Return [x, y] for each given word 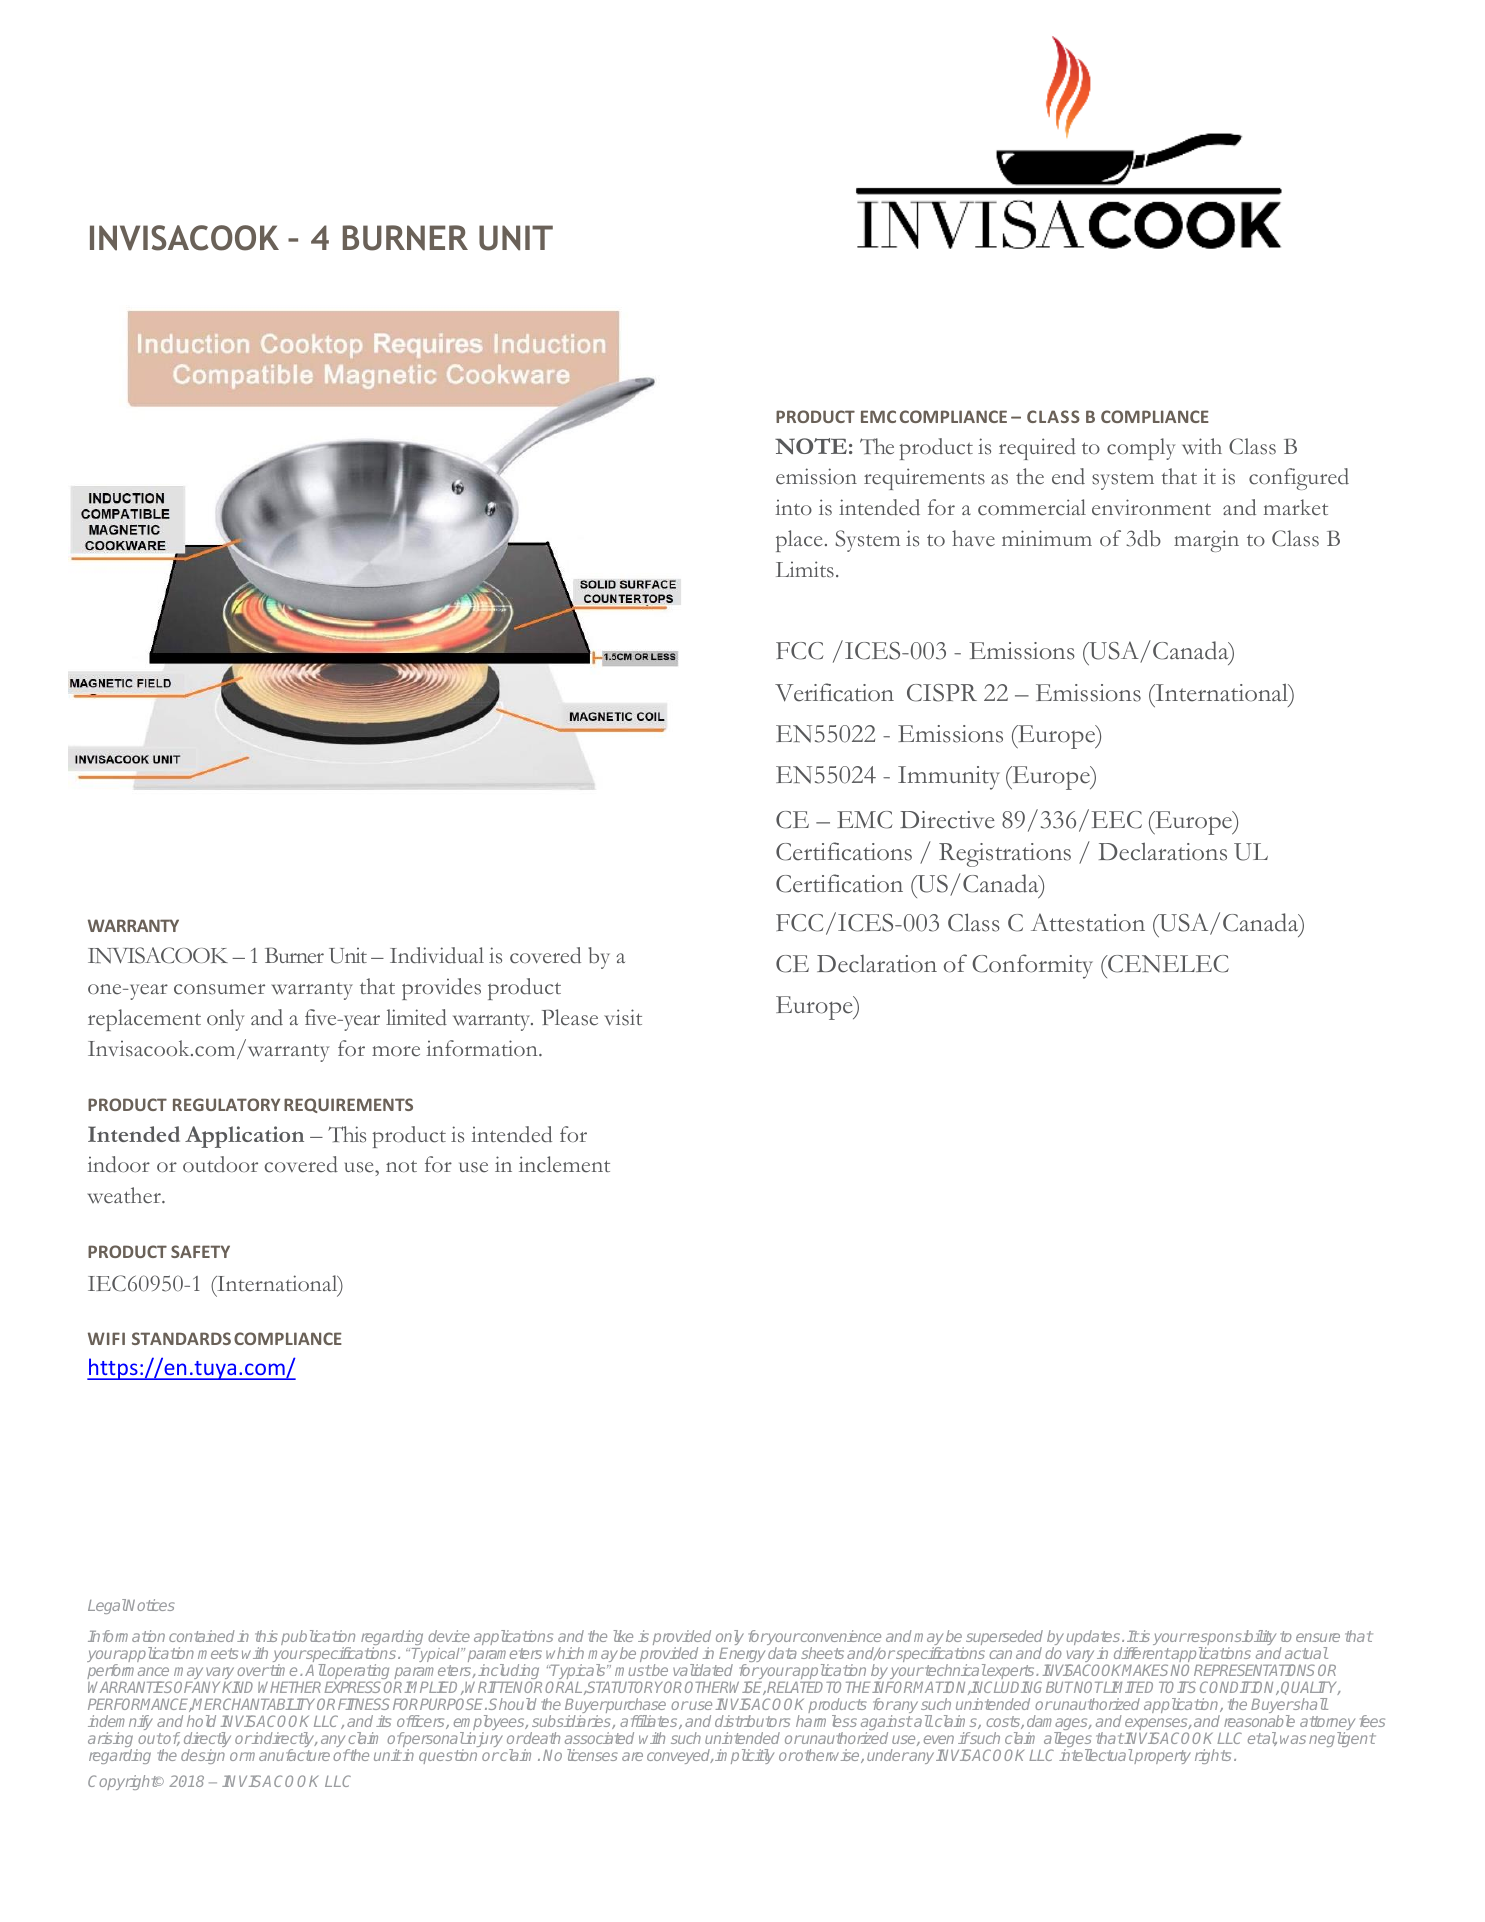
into [793, 507]
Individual [437, 955]
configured [1299, 479]
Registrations [1005, 855]
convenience [840, 1636]
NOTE [811, 446]
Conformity [1032, 966]
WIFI [106, 1338]
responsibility [1230, 1639]
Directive [947, 820]
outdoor [220, 1164]
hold [201, 1721]
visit [623, 1017]
